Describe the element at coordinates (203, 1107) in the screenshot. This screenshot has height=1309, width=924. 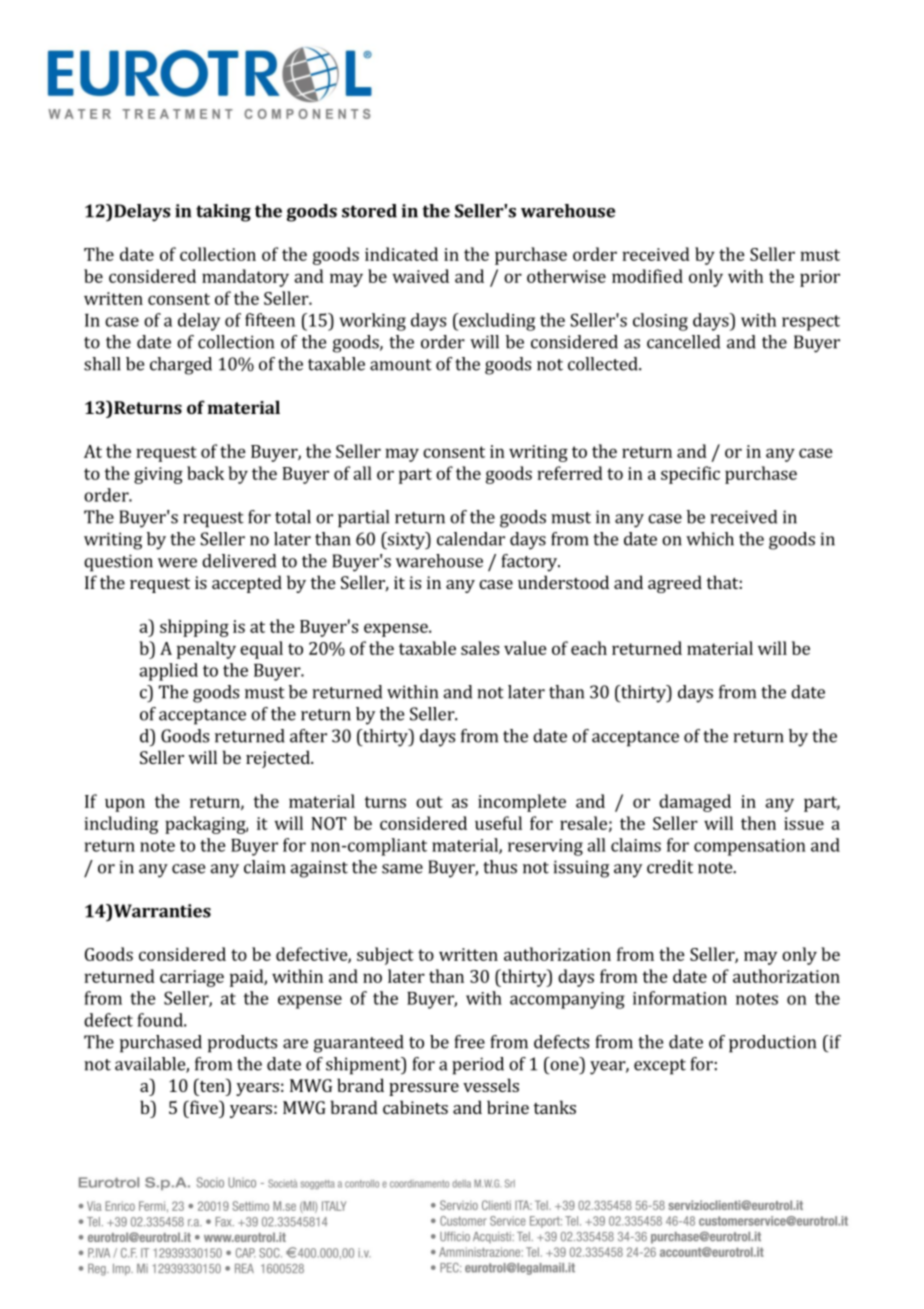
I see `five` at that location.
